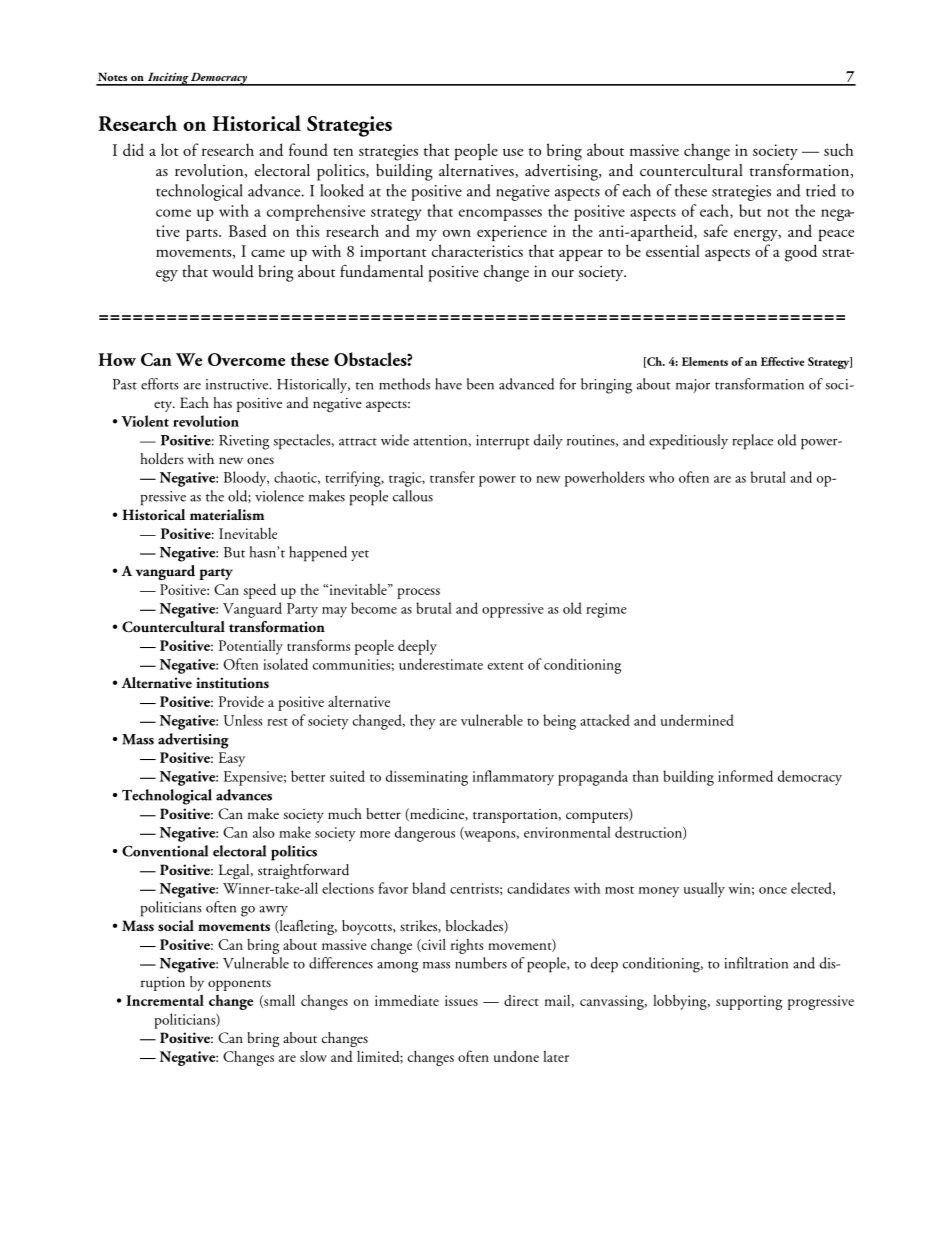  Describe the element at coordinates (167, 79) in the image. I see `Inciting` at that location.
